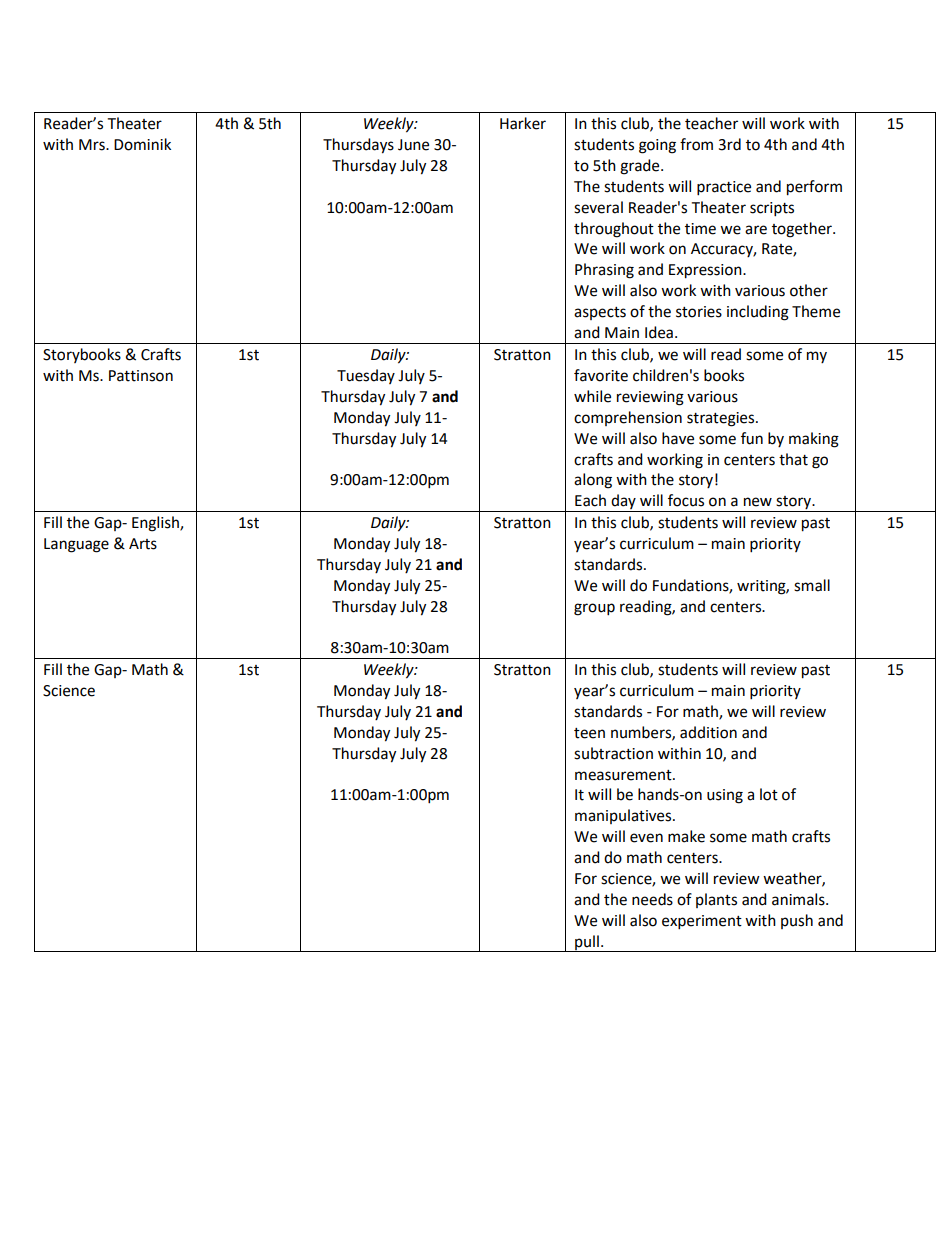 This page has height=1233, width=952. Describe the element at coordinates (587, 943) in the page. I see `pull` at that location.
